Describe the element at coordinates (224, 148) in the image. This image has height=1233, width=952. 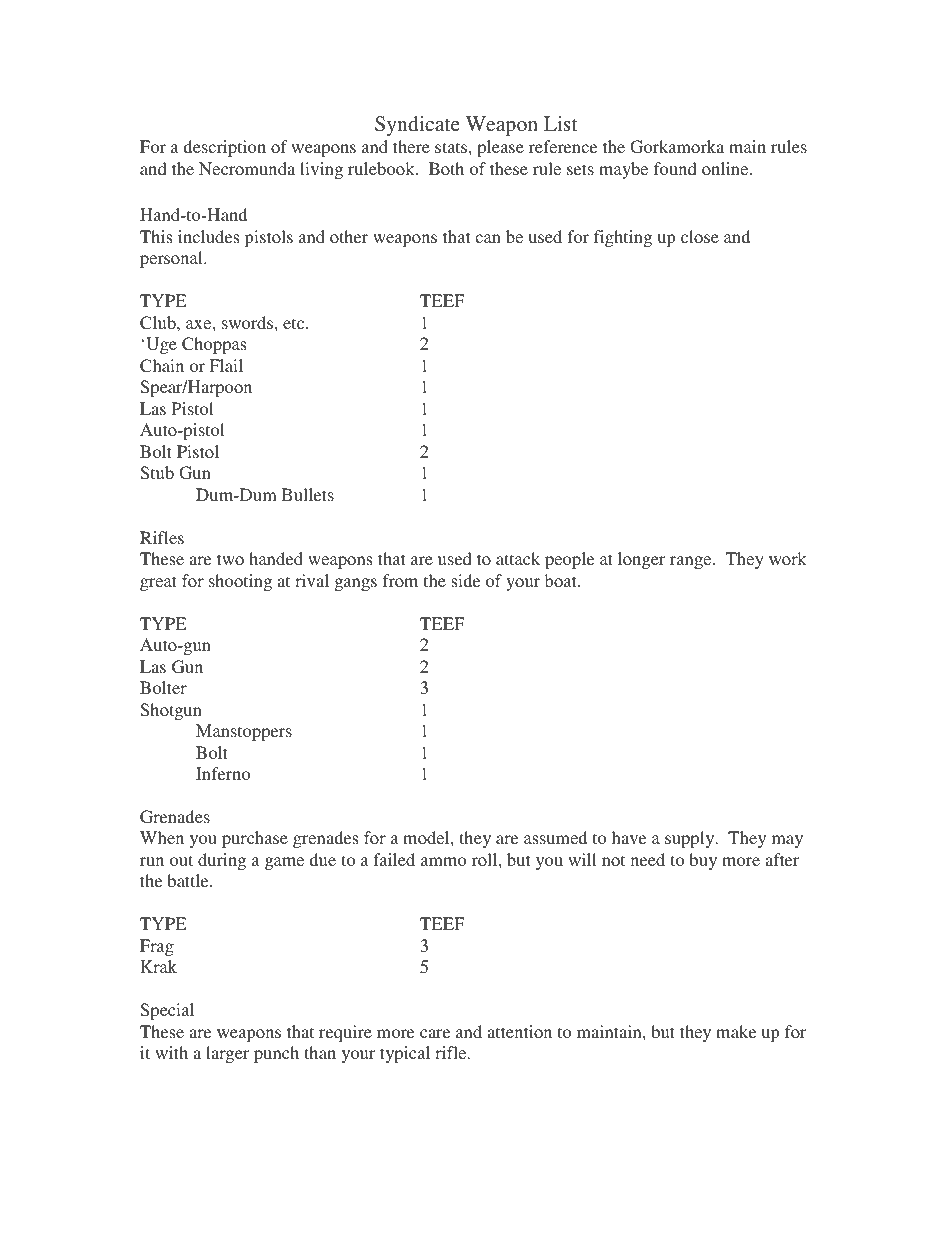
I see `description` at that location.
